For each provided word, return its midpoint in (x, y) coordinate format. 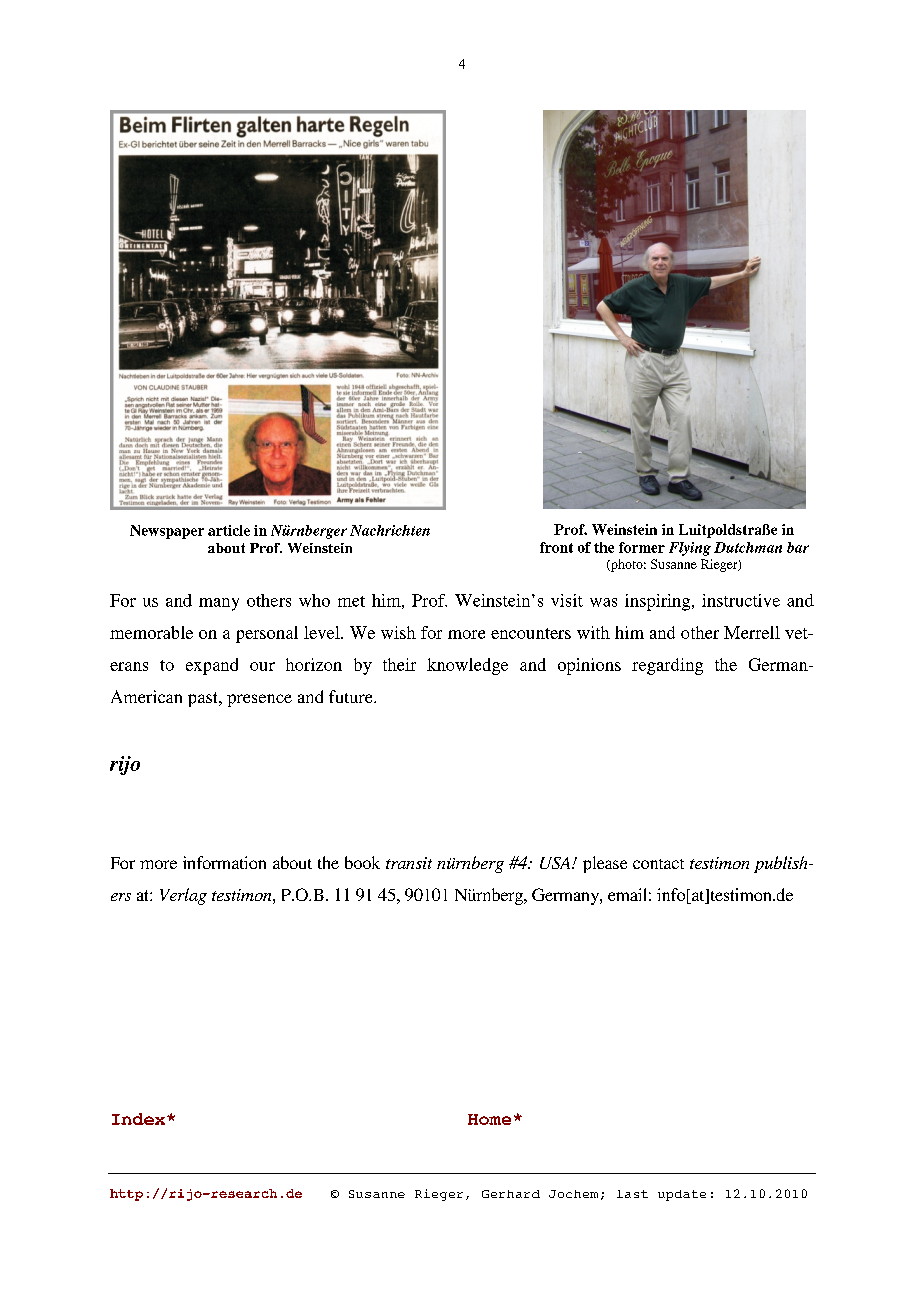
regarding (667, 666)
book (362, 862)
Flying (690, 549)
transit (409, 863)
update (682, 1195)
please (605, 864)
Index (140, 1119)
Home (489, 1119)
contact (658, 864)
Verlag (183, 896)
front (556, 547)
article (229, 530)
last (632, 1194)
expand (212, 666)
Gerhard (511, 1194)
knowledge (467, 666)
